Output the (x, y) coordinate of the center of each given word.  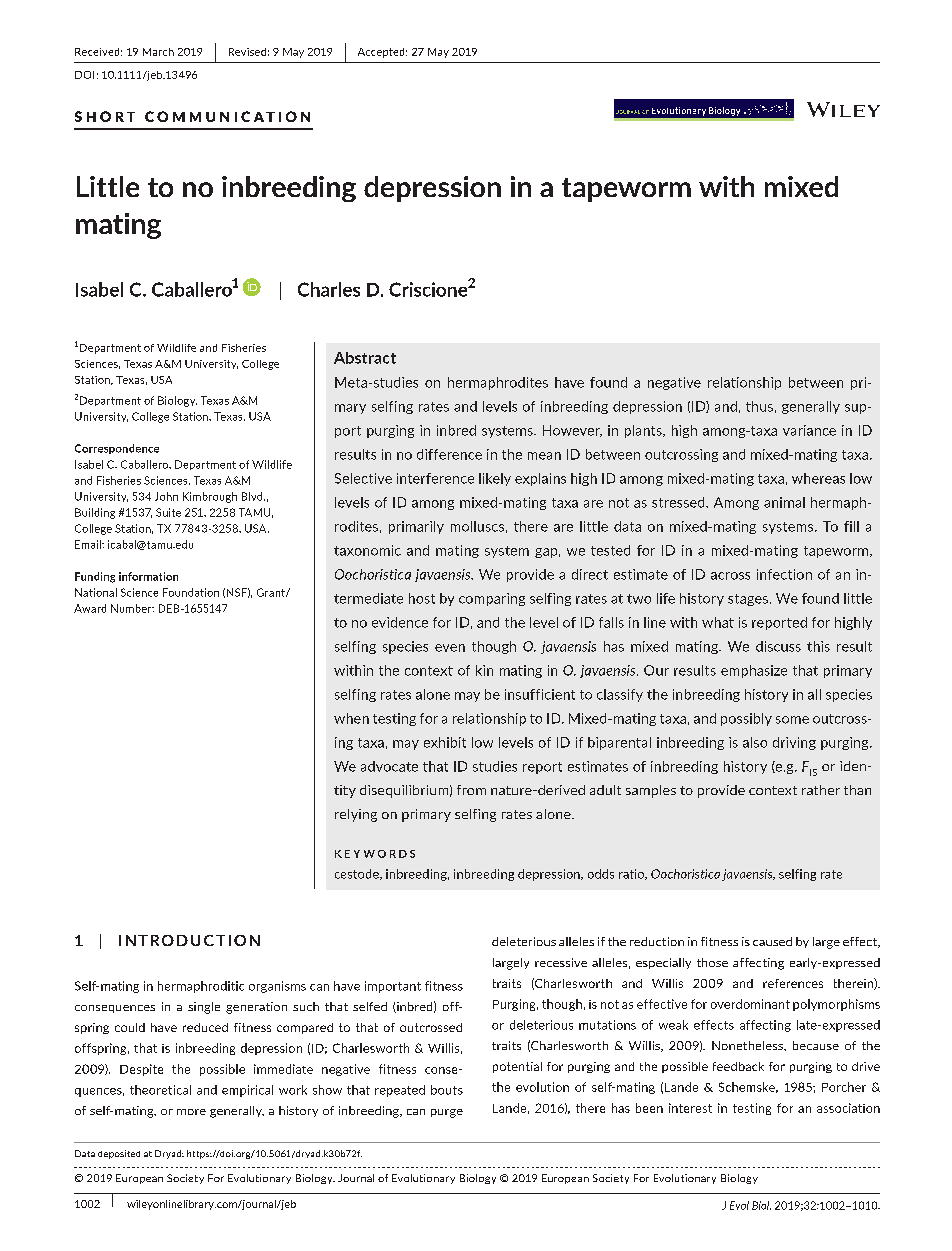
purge (447, 1113)
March (158, 52)
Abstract (365, 358)
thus (759, 406)
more (191, 1112)
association (848, 1108)
